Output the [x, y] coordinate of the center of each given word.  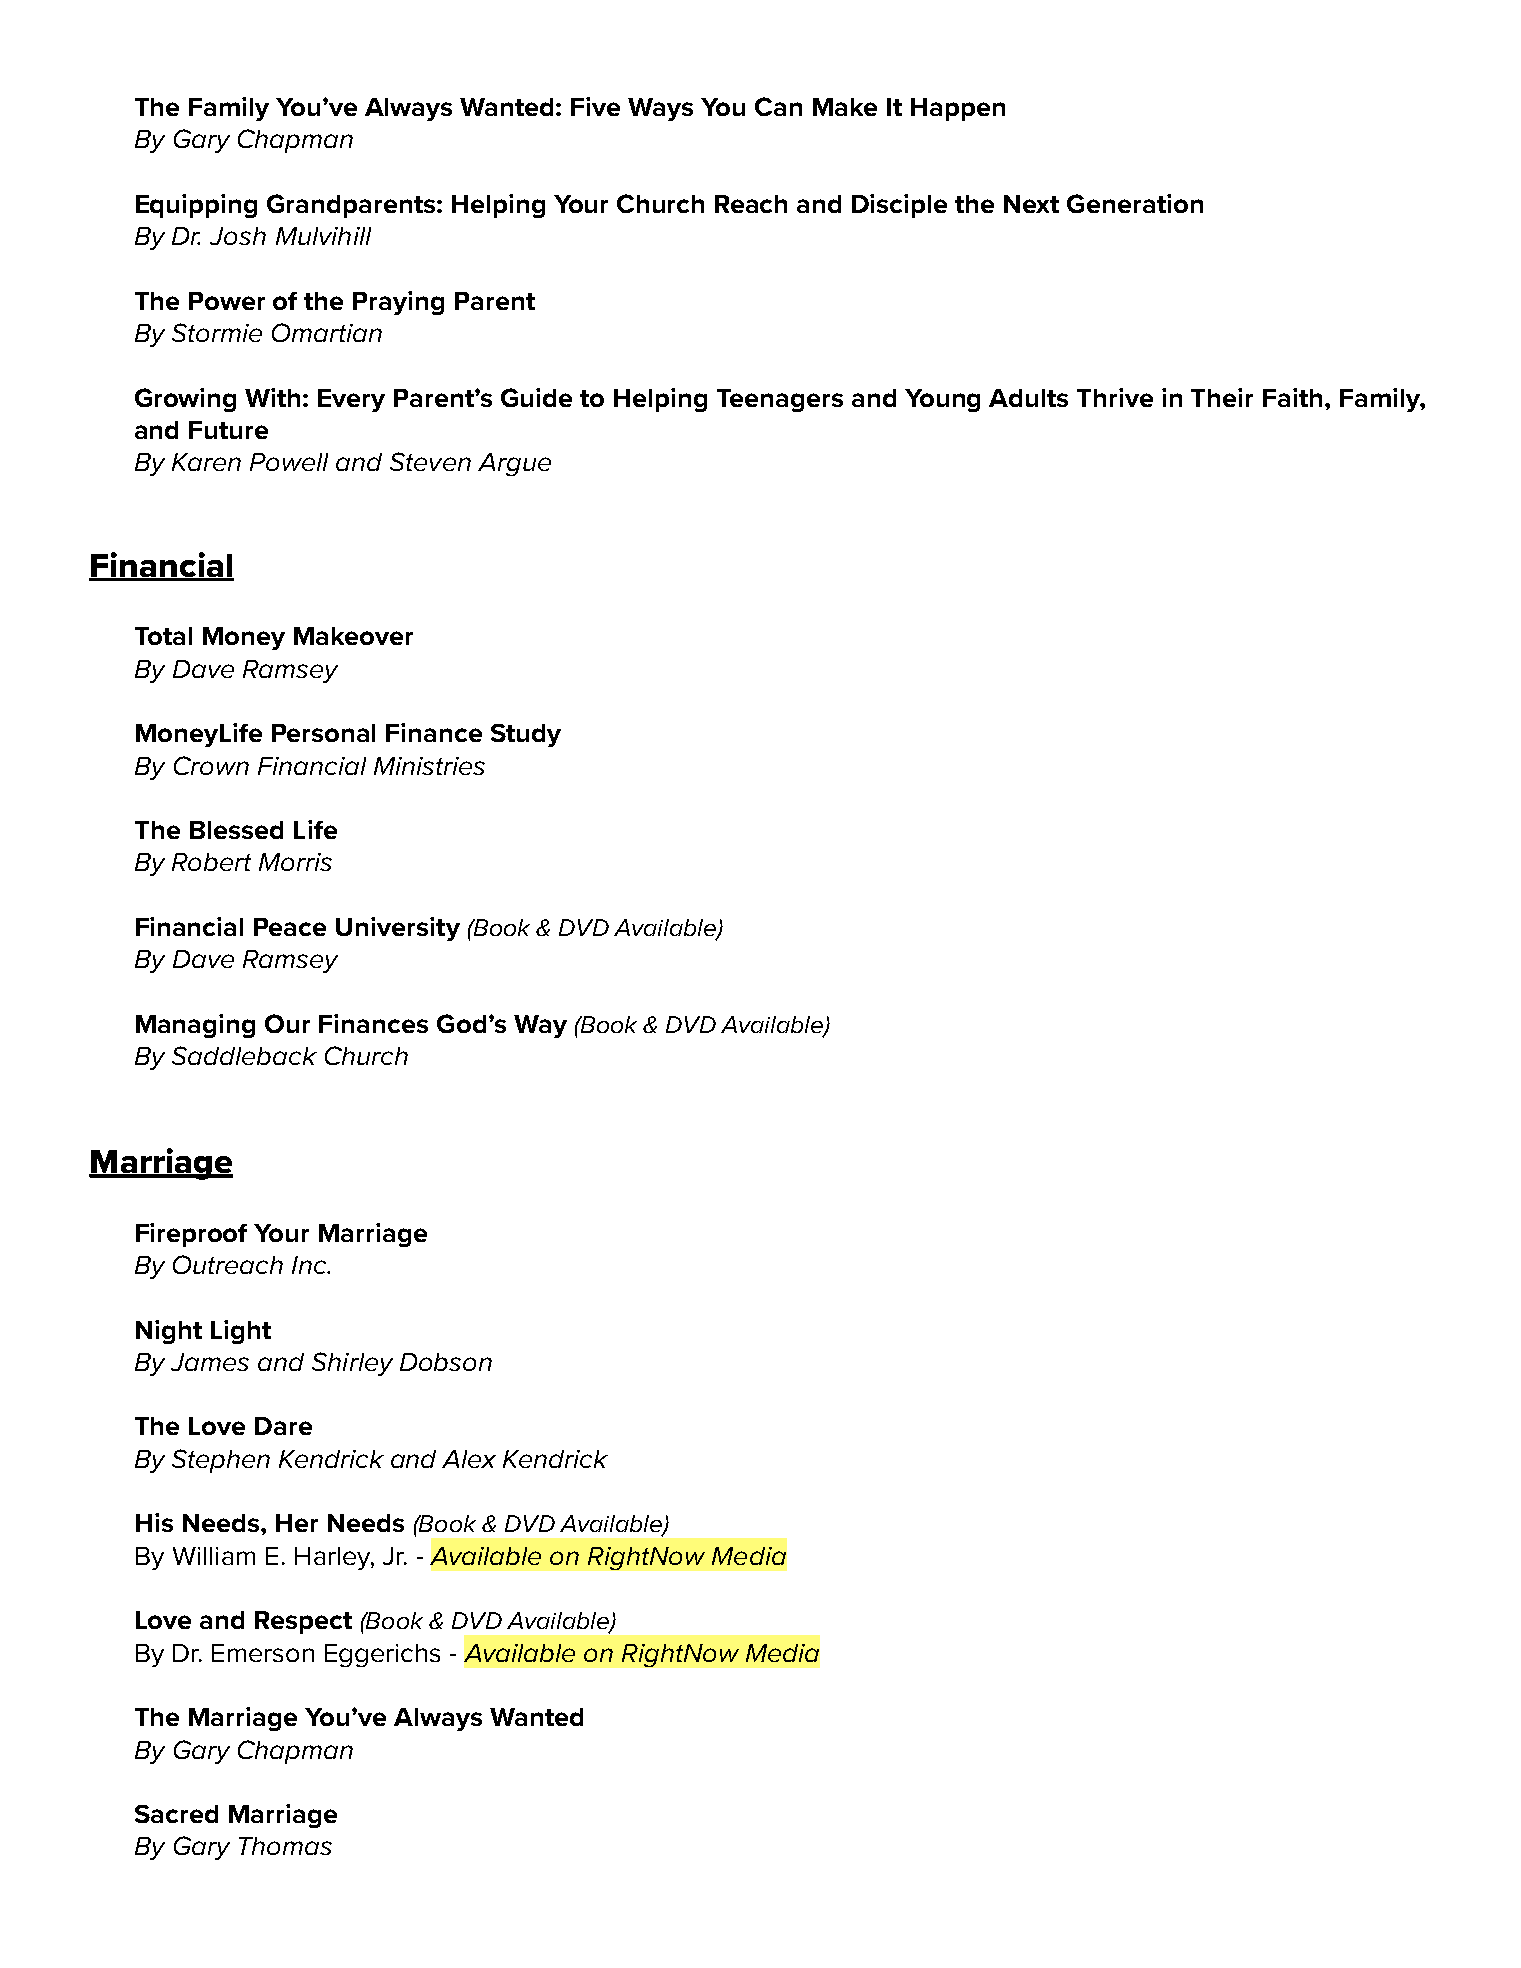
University [398, 929]
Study [526, 735]
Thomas [285, 1846]
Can [778, 106]
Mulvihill [323, 236]
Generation [1135, 203]
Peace [290, 927]
